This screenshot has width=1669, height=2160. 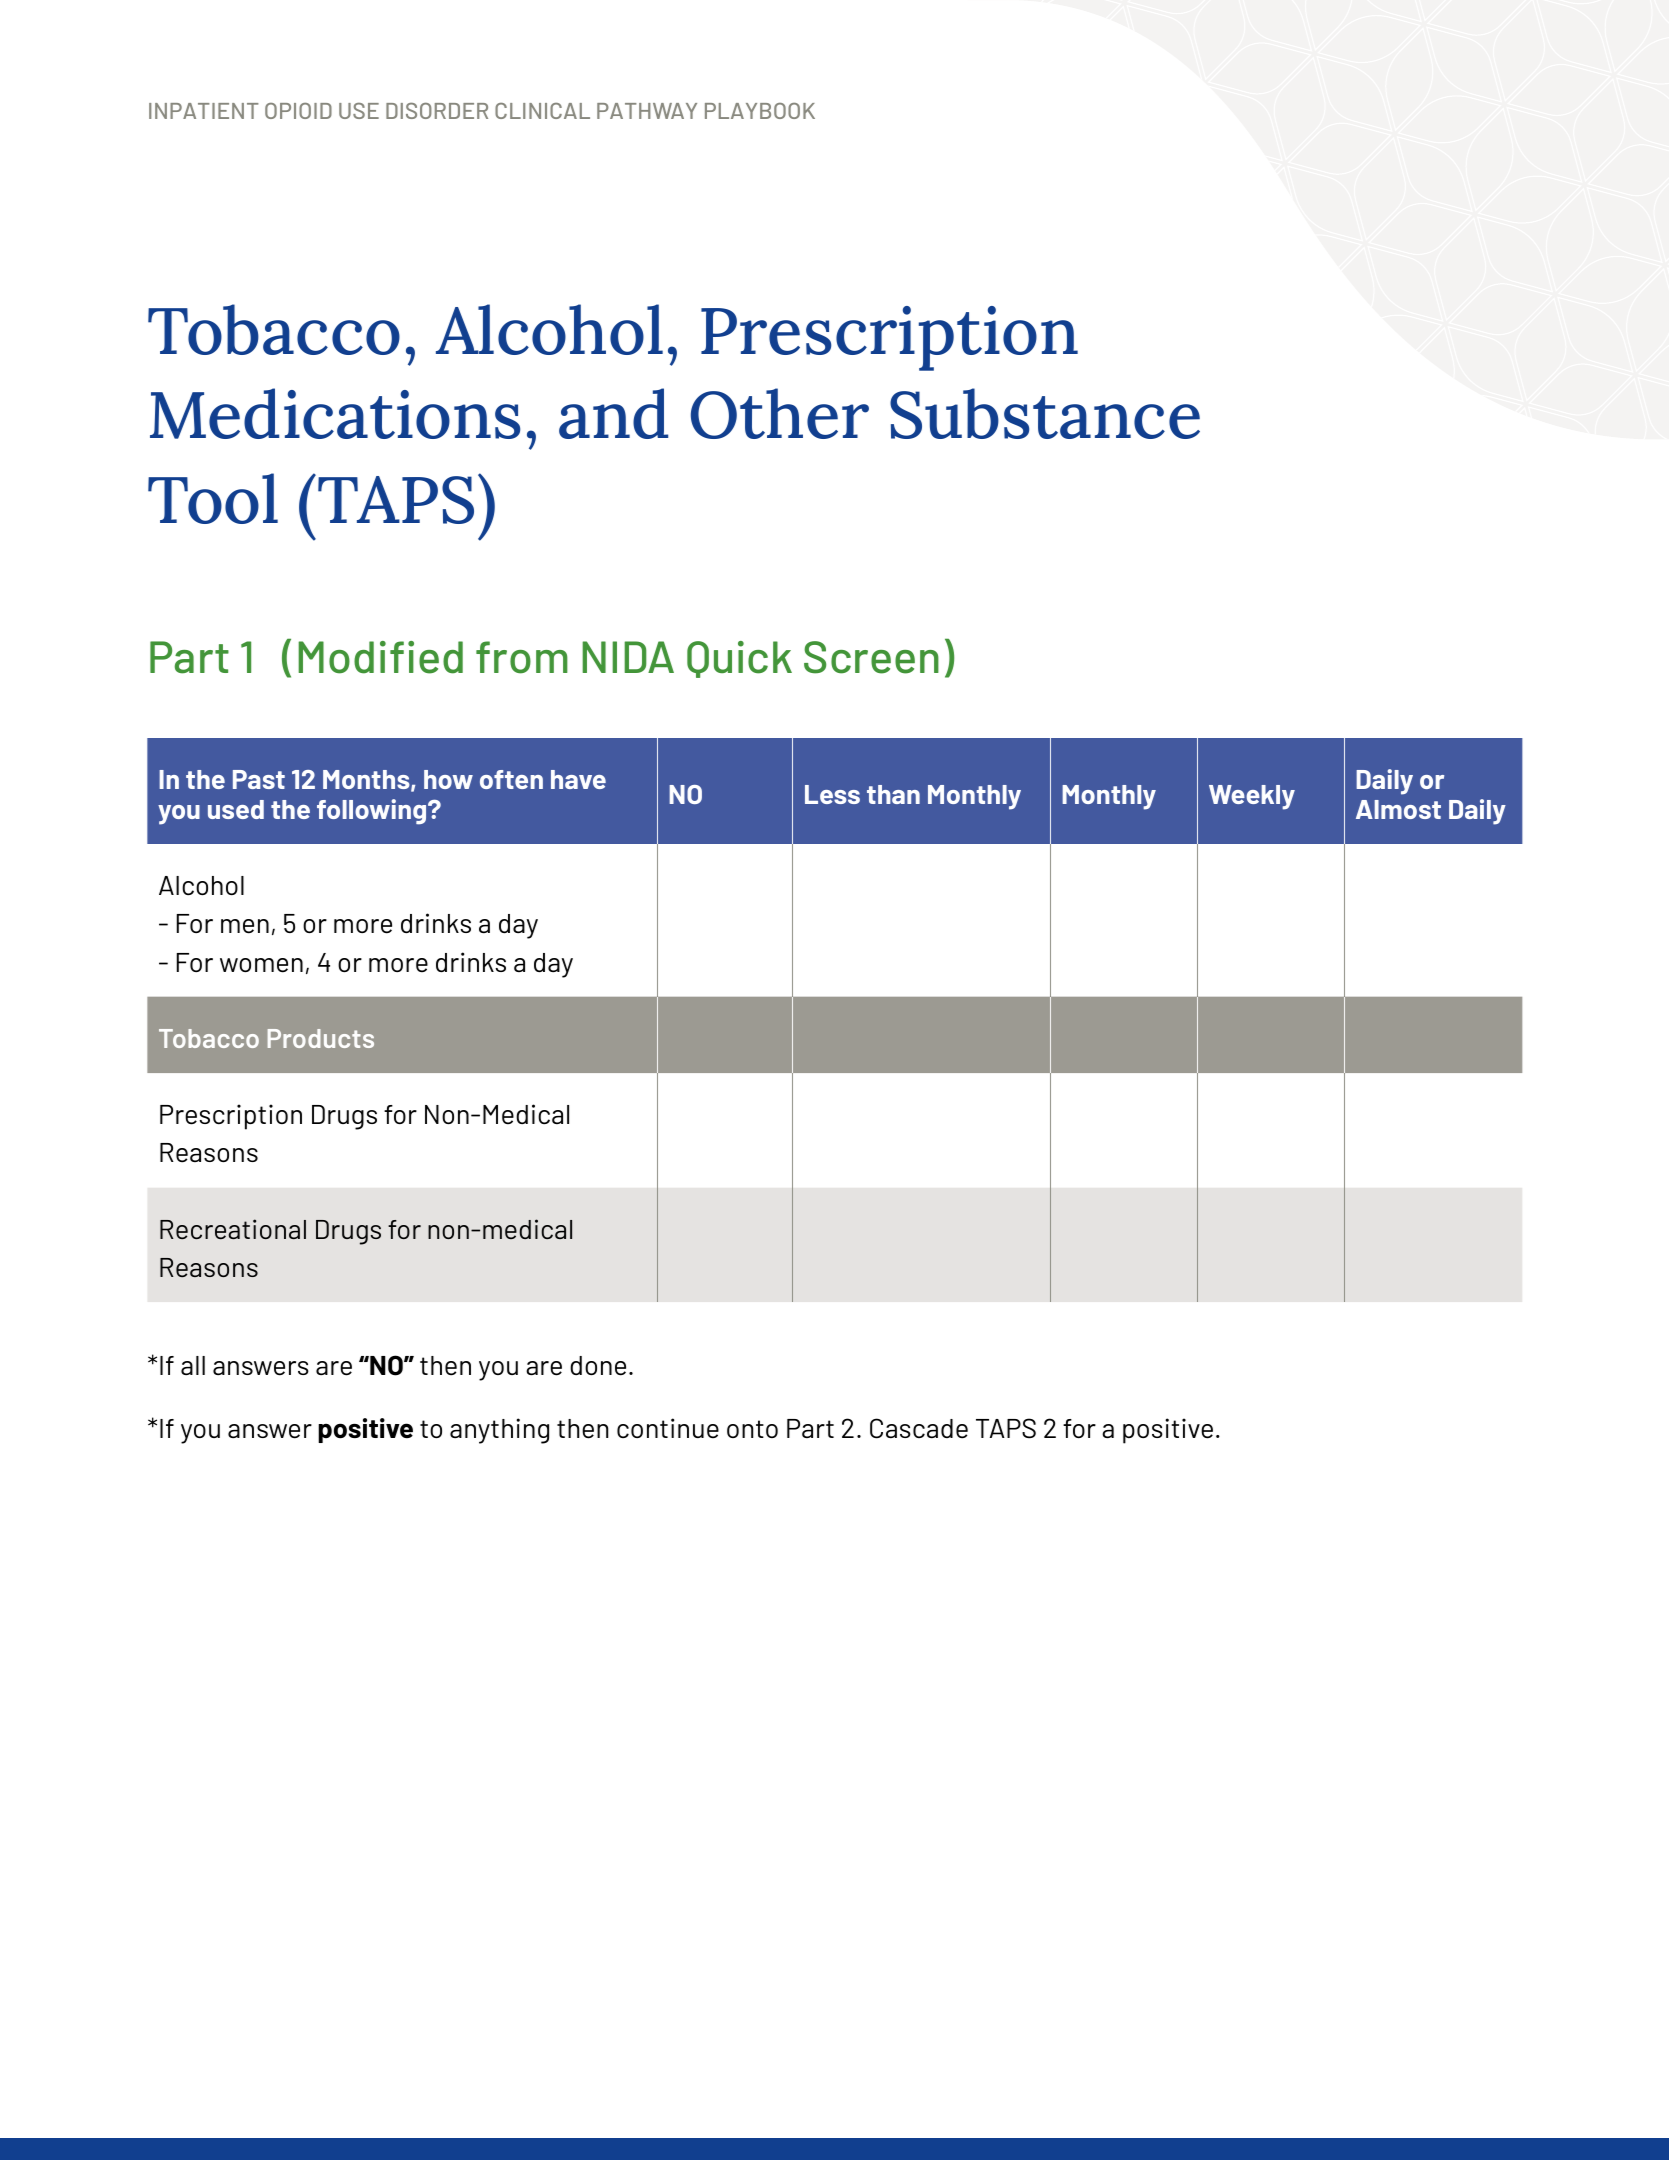 I want to click on Medications, so click(x=335, y=413).
